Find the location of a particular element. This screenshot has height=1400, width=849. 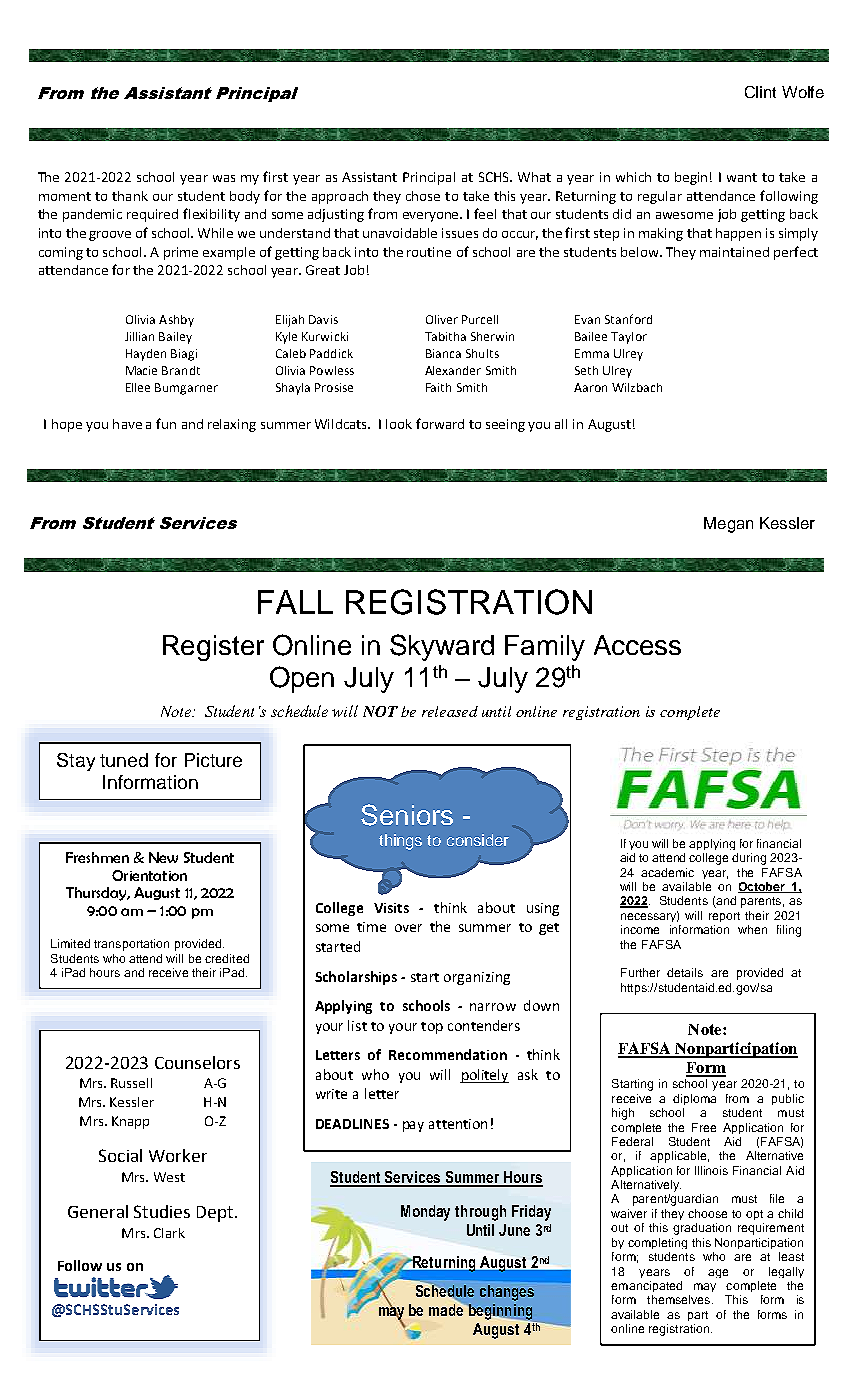

Counselors is located at coordinates (197, 1062).
